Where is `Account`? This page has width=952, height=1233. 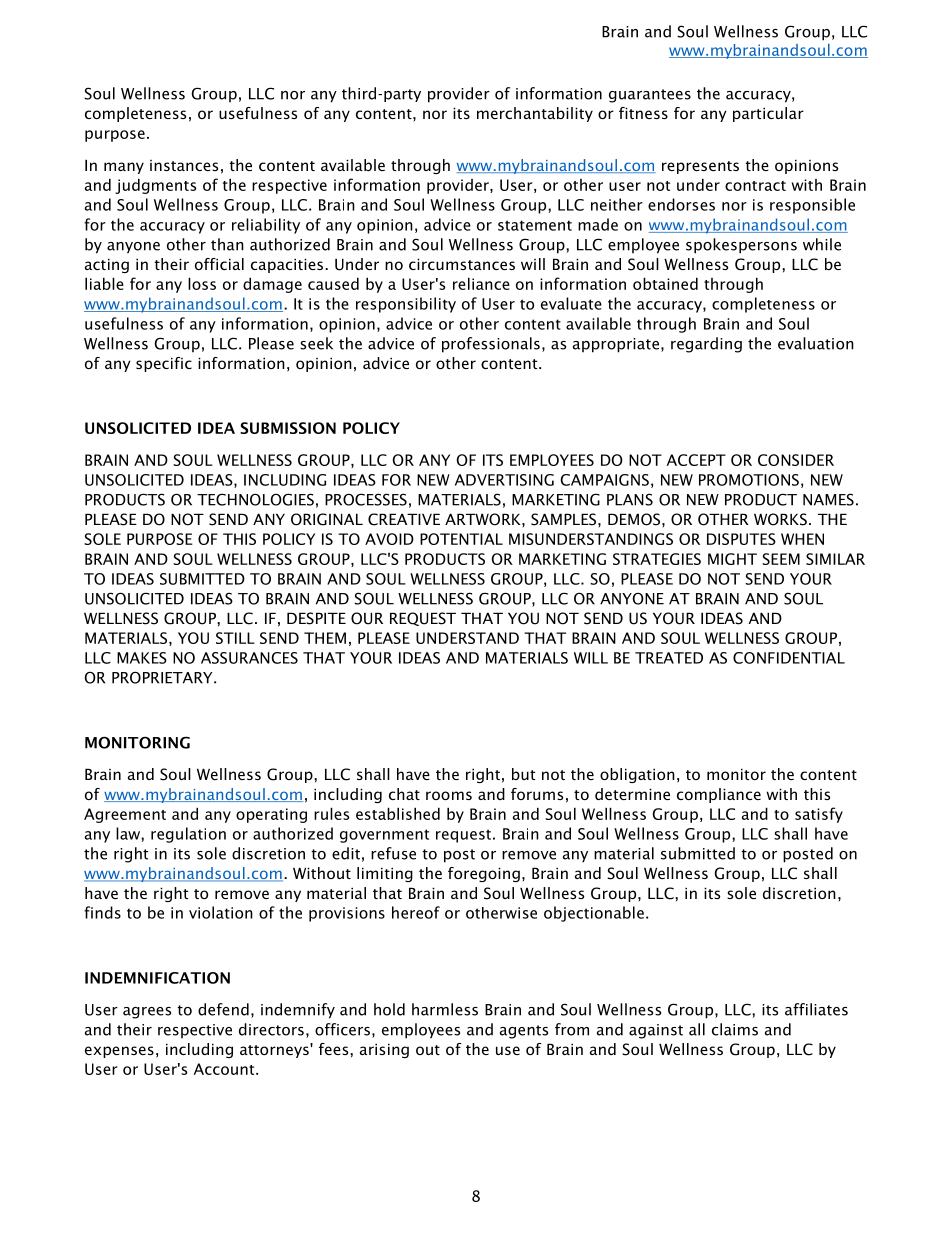 Account is located at coordinates (225, 1069).
